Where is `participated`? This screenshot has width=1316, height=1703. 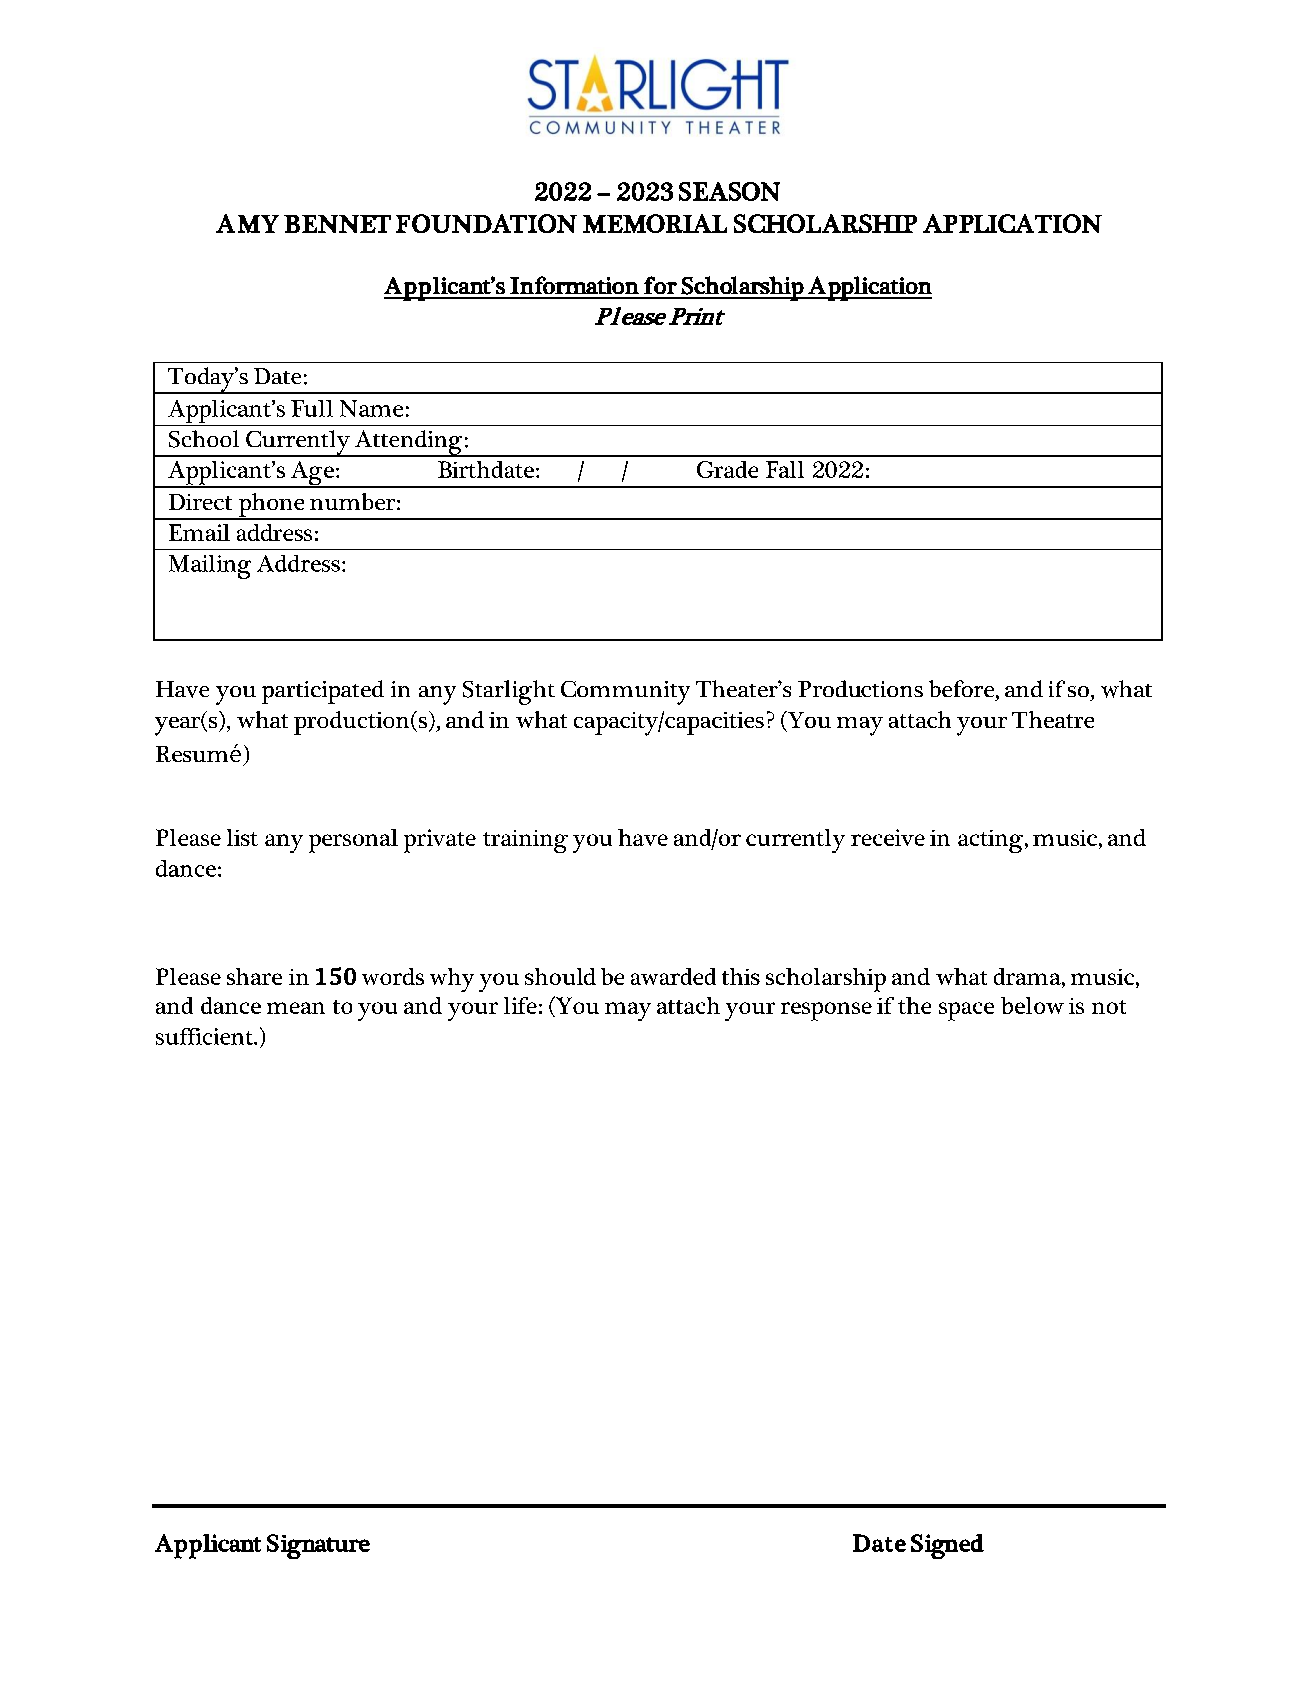 participated is located at coordinates (323, 692).
